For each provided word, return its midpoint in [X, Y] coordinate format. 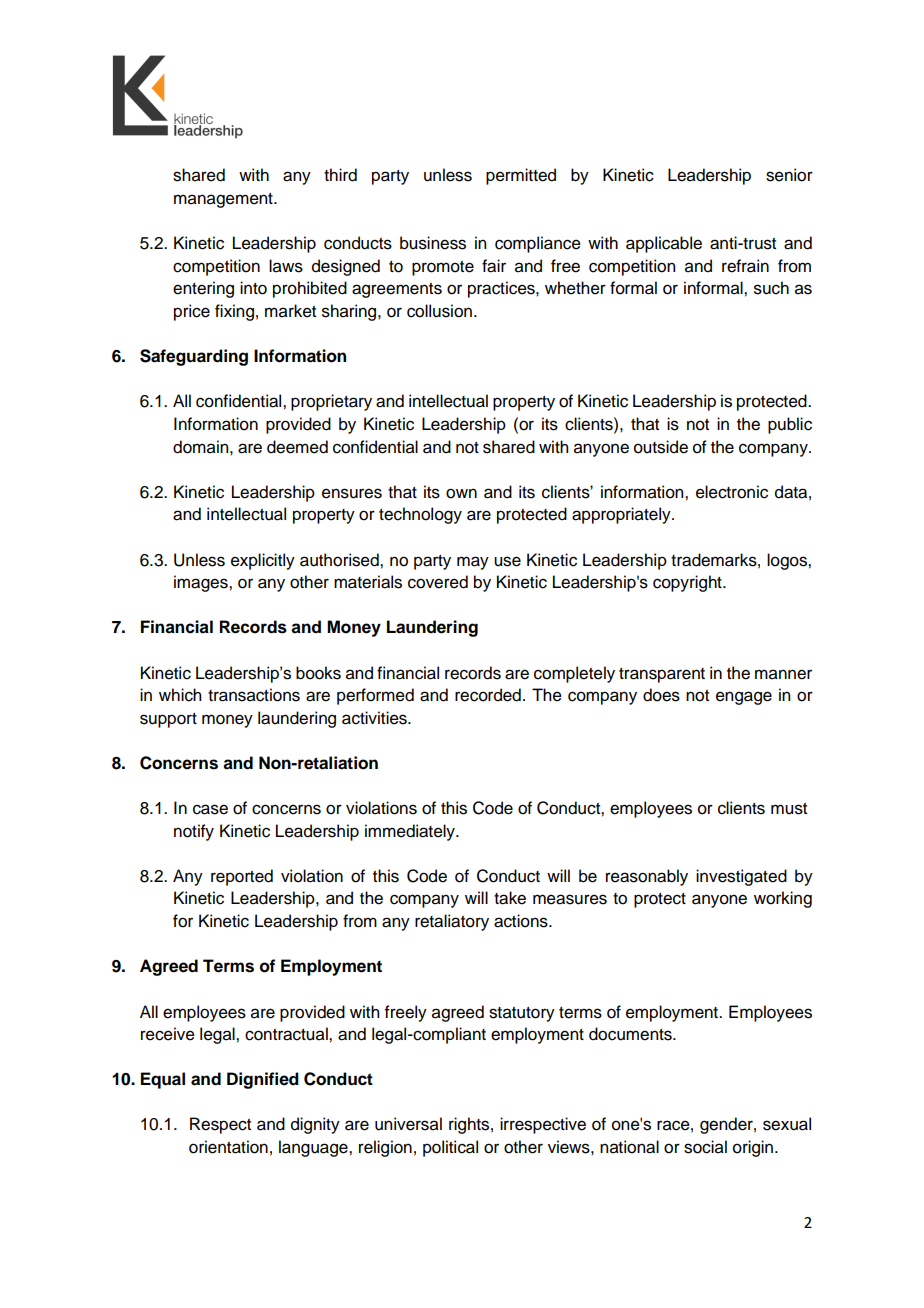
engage [744, 698]
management [224, 200]
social [705, 1147]
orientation [228, 1147]
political [450, 1148]
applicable [664, 244]
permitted [521, 176]
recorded [488, 695]
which [180, 695]
